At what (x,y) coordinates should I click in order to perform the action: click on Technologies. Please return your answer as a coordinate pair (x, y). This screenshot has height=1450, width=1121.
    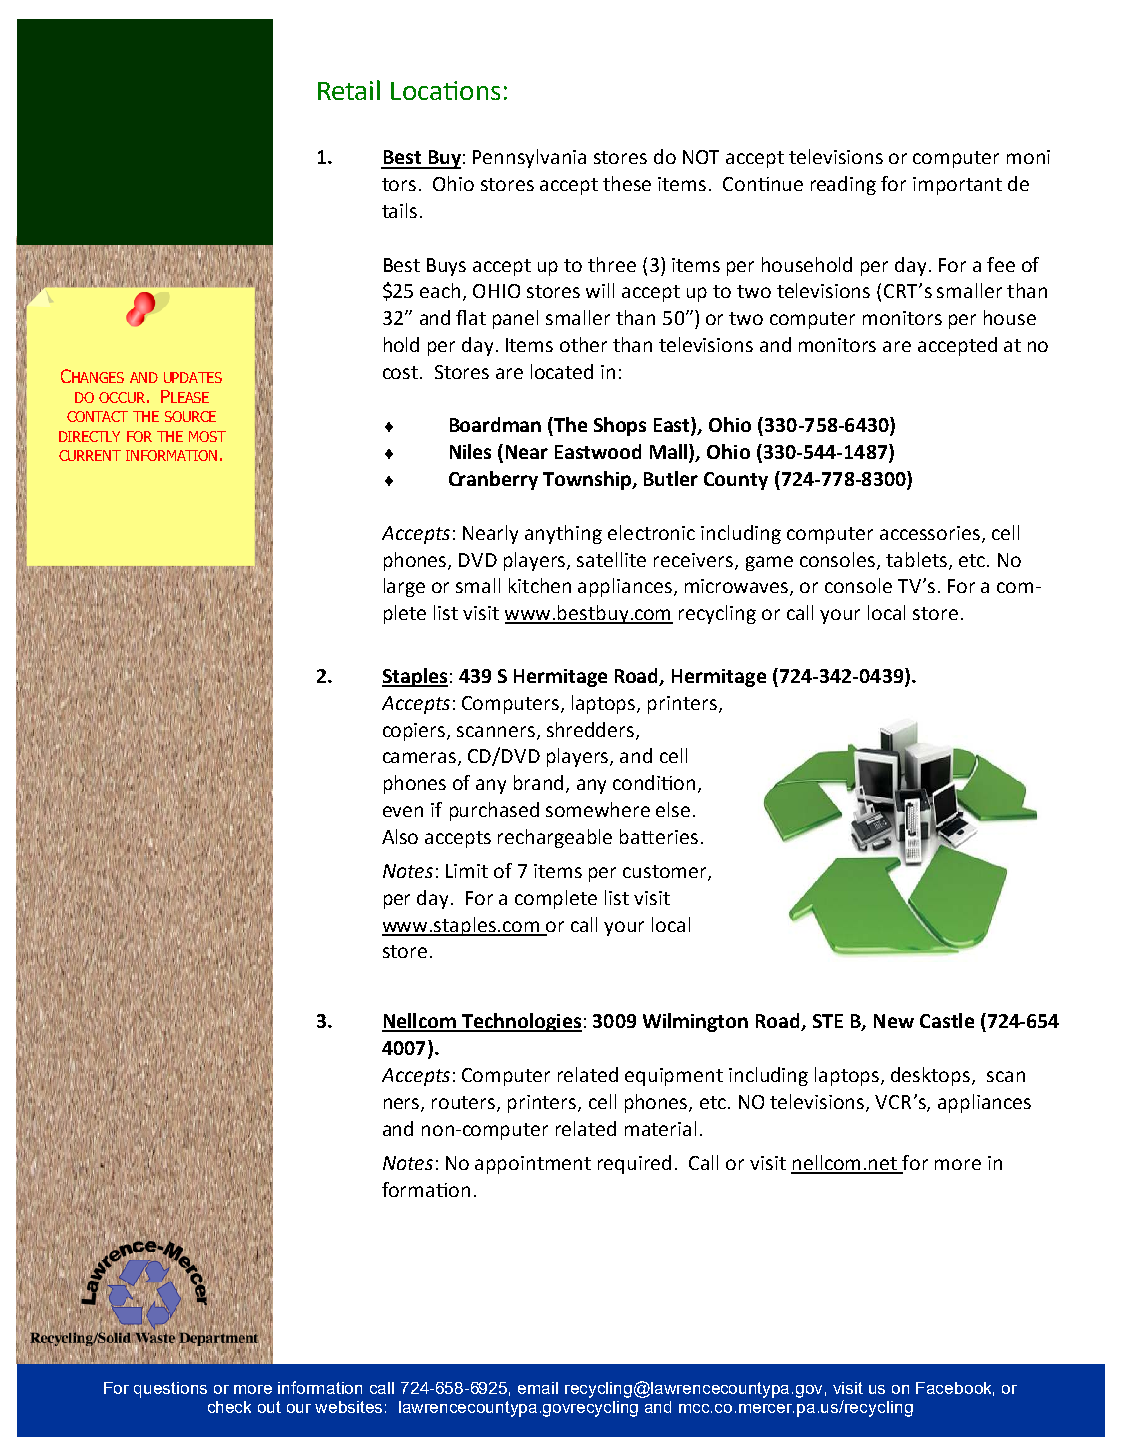
    Looking at the image, I should click on (521, 1022).
